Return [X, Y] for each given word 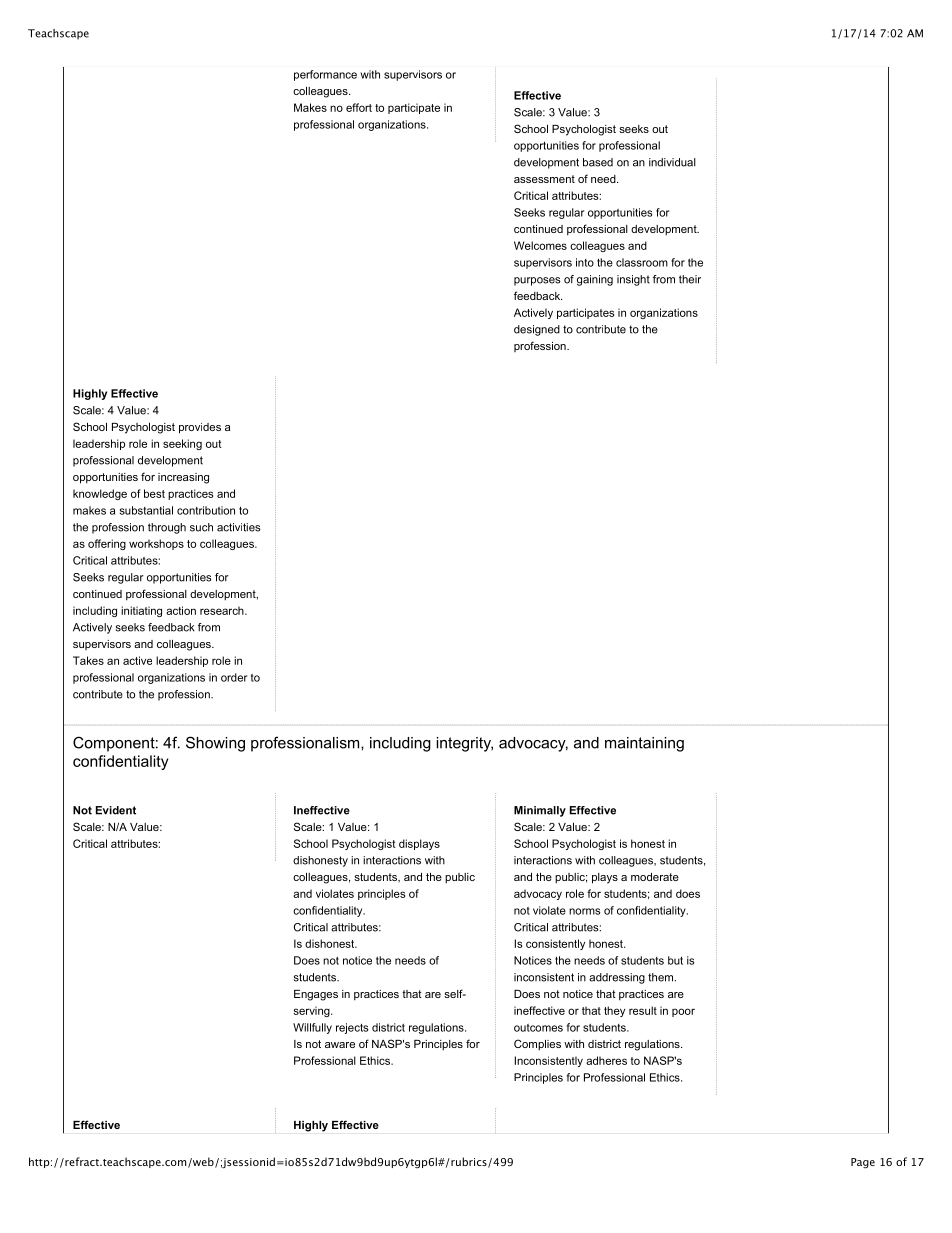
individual [672, 162]
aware [340, 1045]
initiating [141, 611]
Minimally [540, 811]
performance [325, 75]
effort [359, 107]
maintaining [644, 744]
